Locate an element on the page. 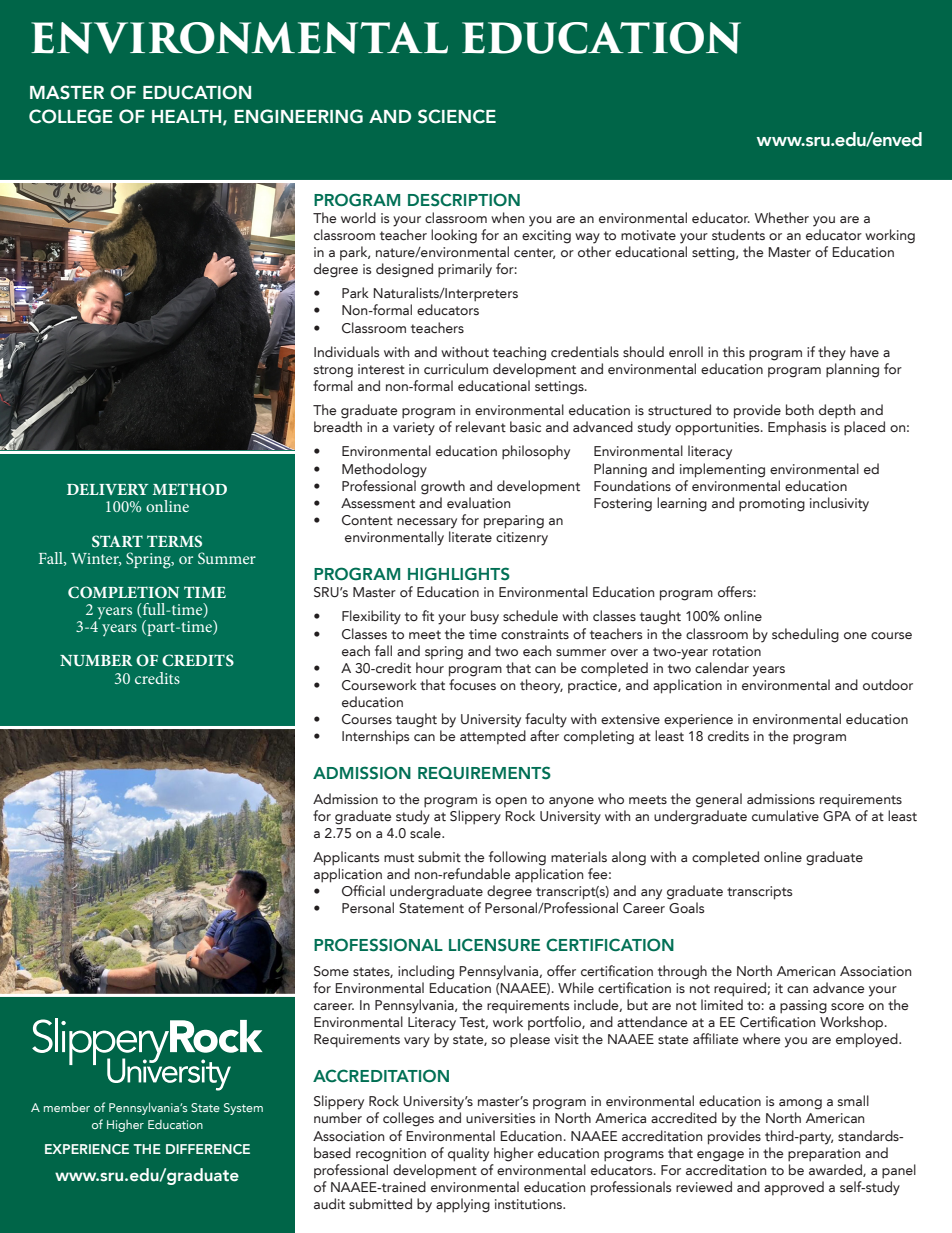 The image size is (952, 1233). ENGINEERING is located at coordinates (298, 116).
